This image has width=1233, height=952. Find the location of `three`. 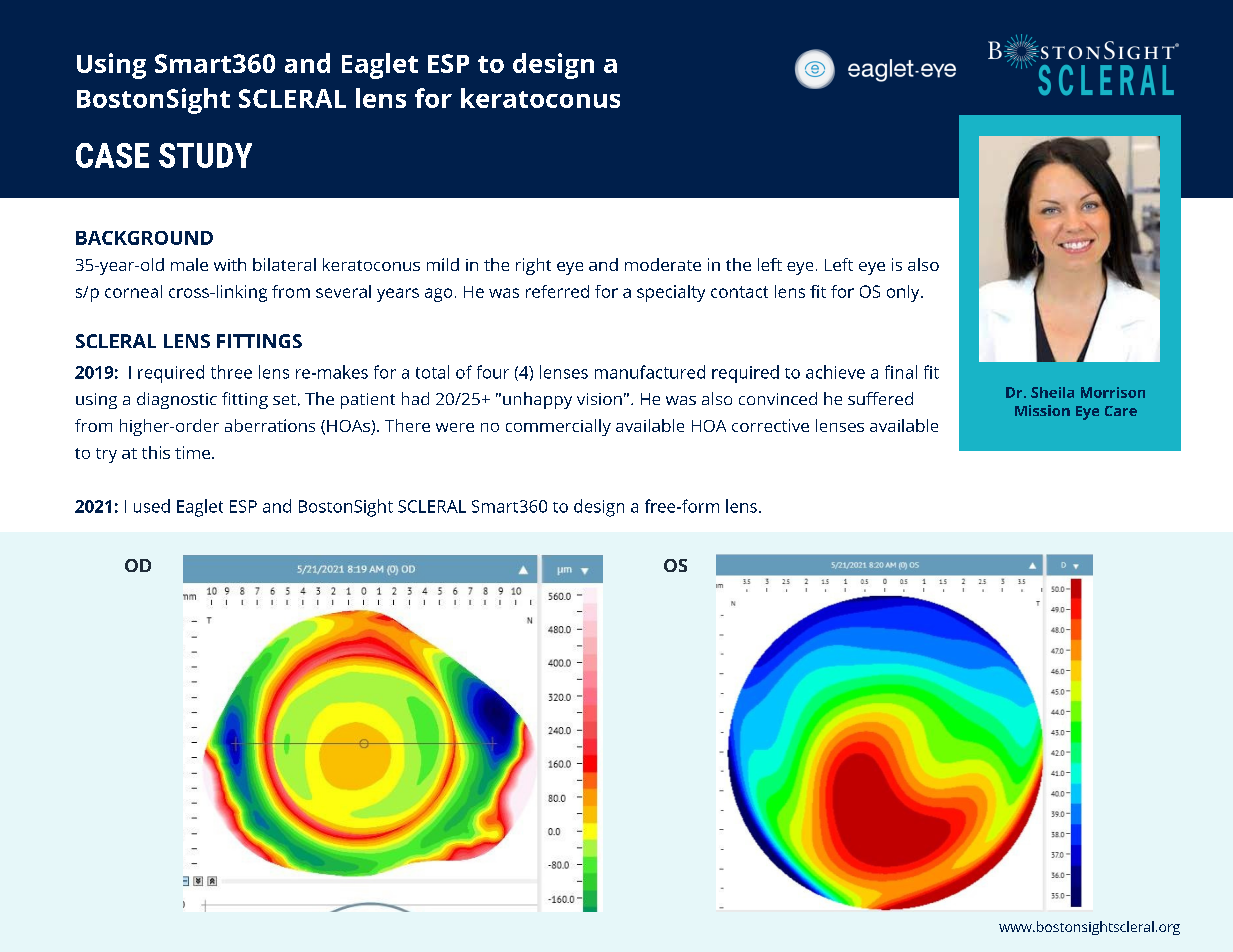

three is located at coordinates (231, 372).
